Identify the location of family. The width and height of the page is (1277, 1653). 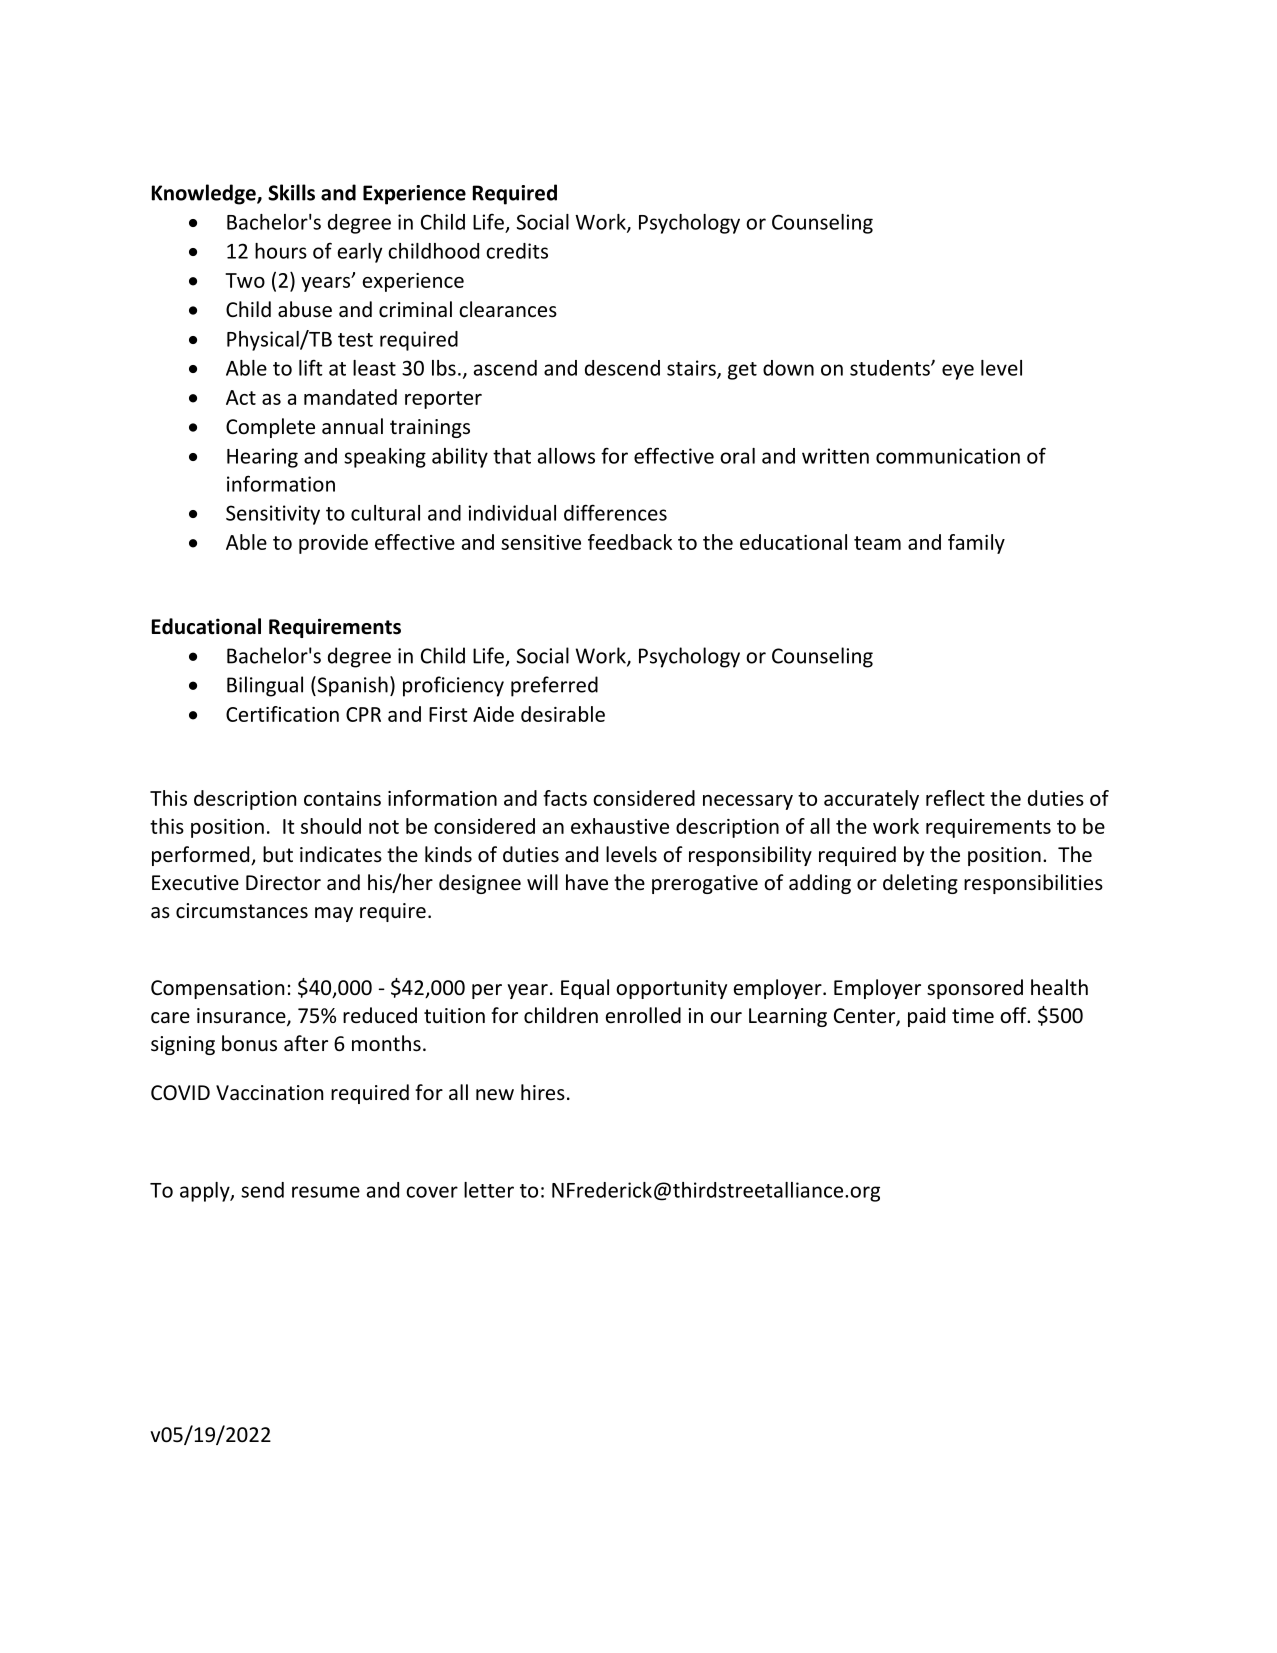
(976, 544).
